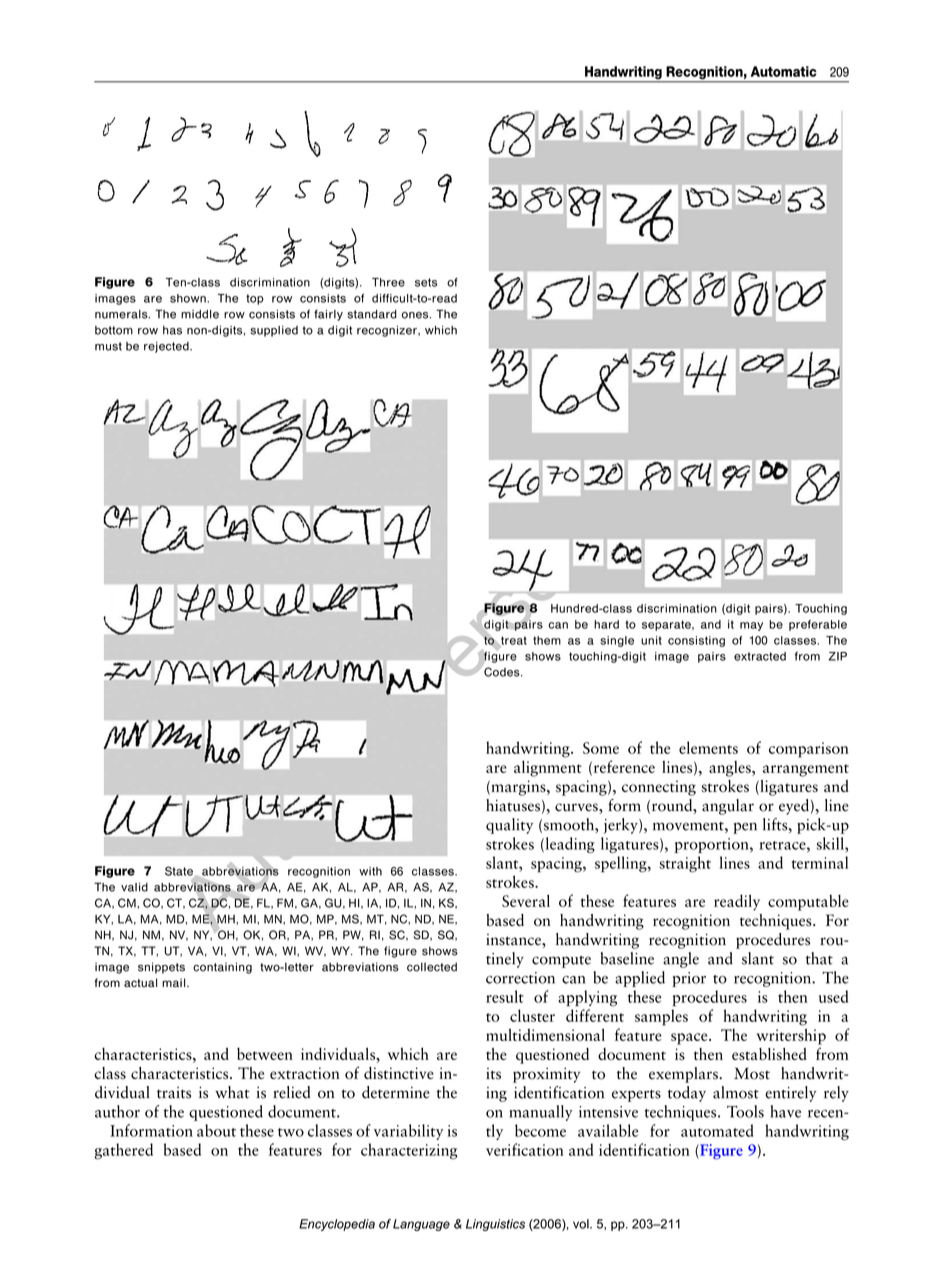 Image resolution: width=952 pixels, height=1271 pixels. Describe the element at coordinates (526, 900) in the document. I see `Several` at that location.
